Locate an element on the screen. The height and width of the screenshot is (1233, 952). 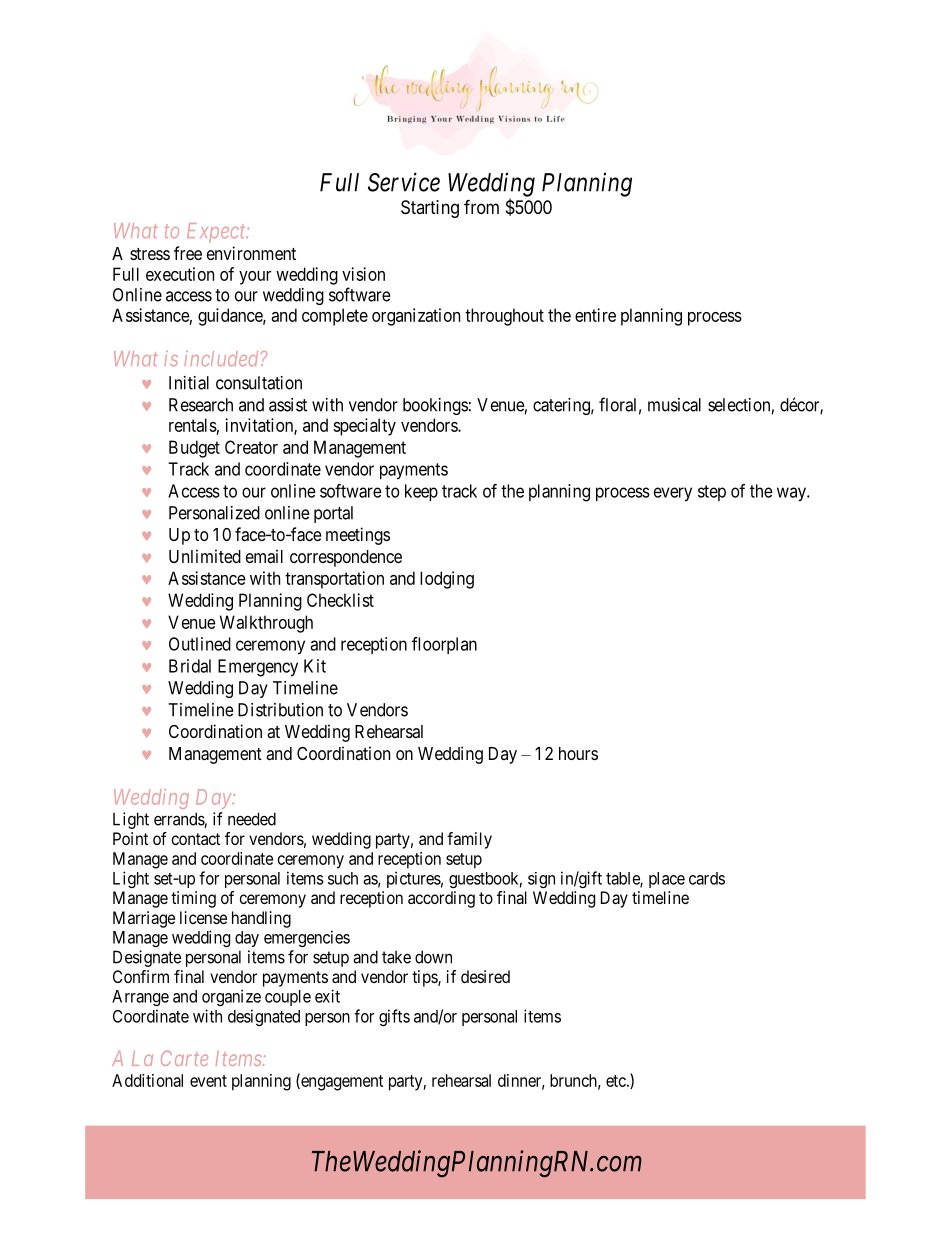
bookings is located at coordinates (435, 406).
